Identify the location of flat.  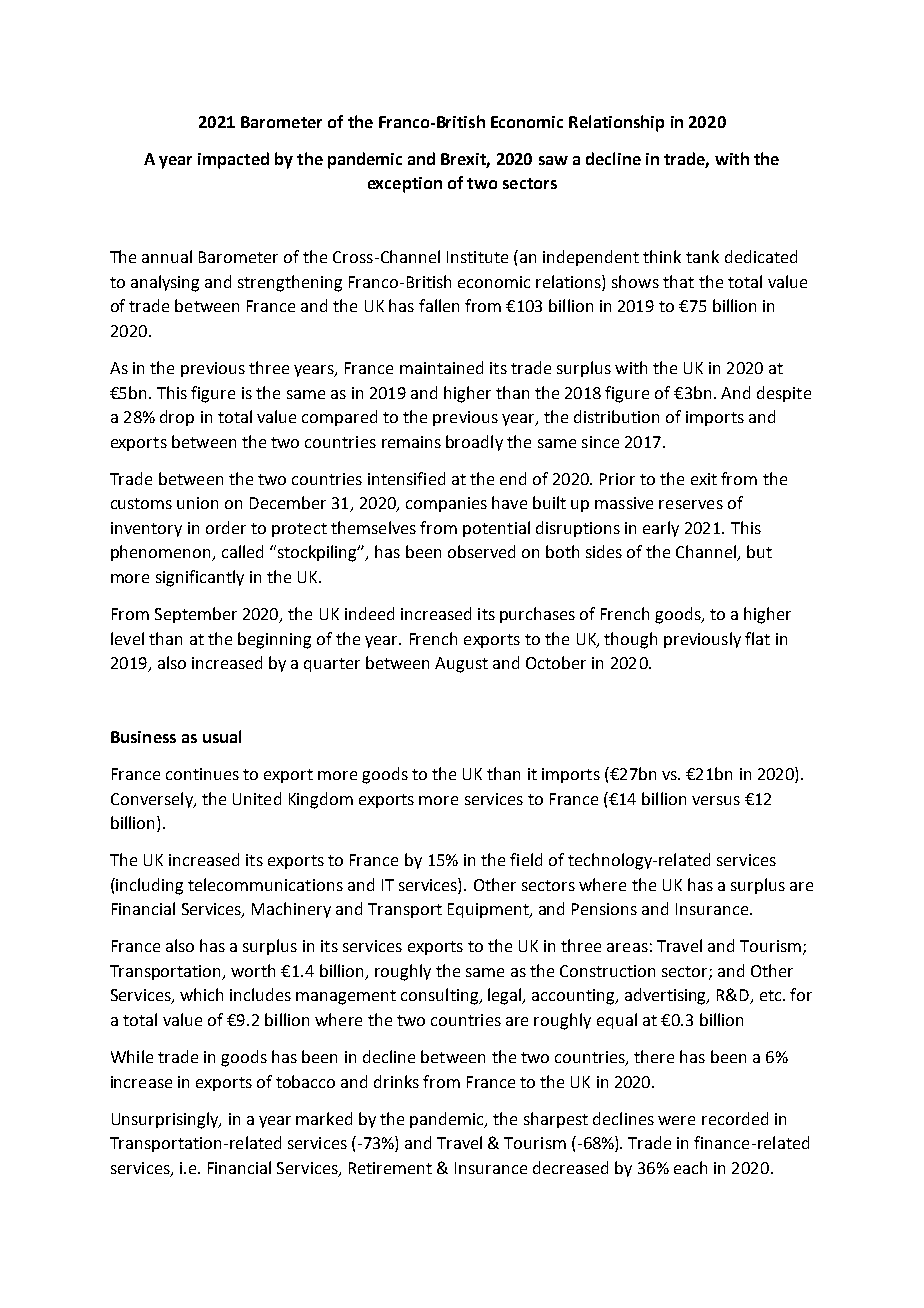
(757, 638).
